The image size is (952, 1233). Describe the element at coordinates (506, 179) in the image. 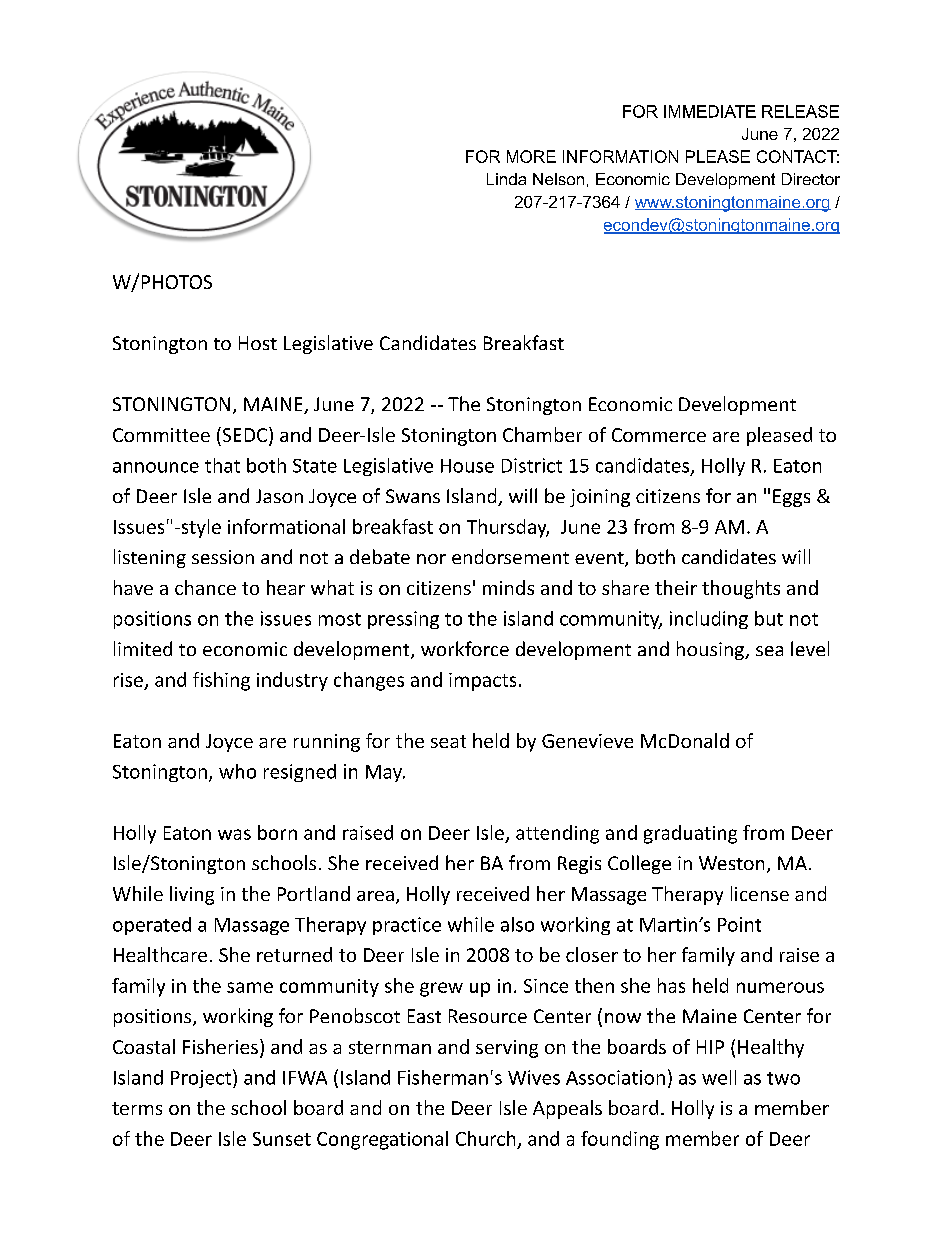

I see `Linda` at that location.
